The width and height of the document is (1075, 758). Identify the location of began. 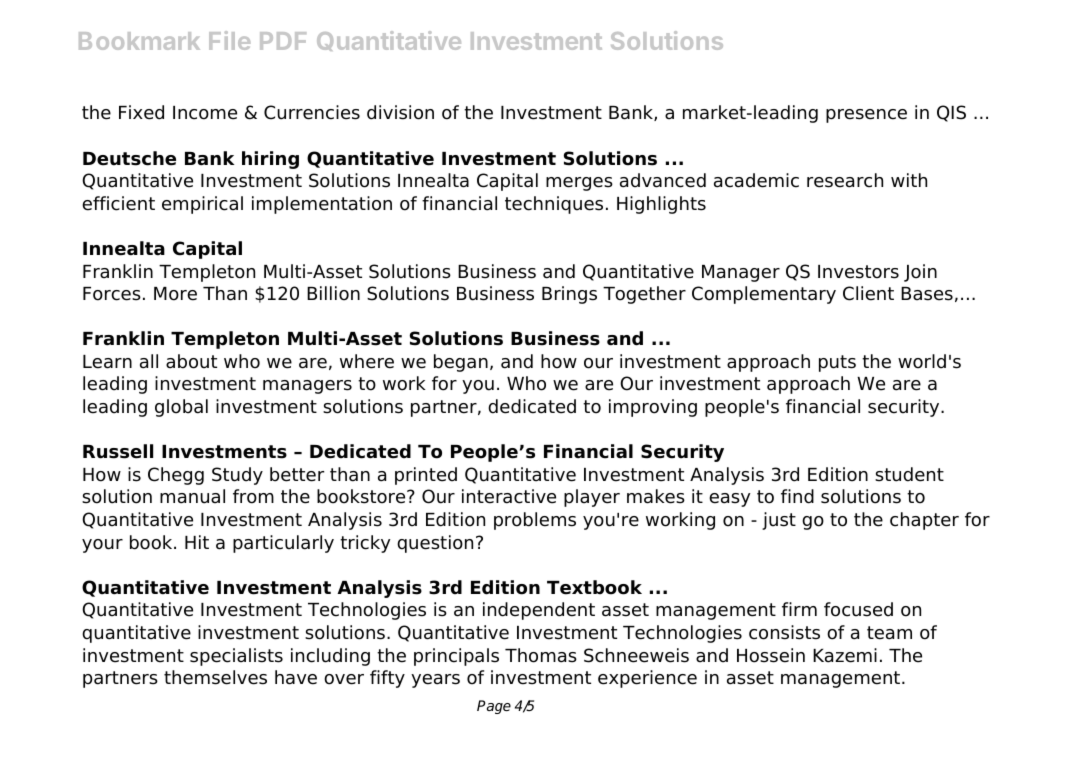
(461, 363).
